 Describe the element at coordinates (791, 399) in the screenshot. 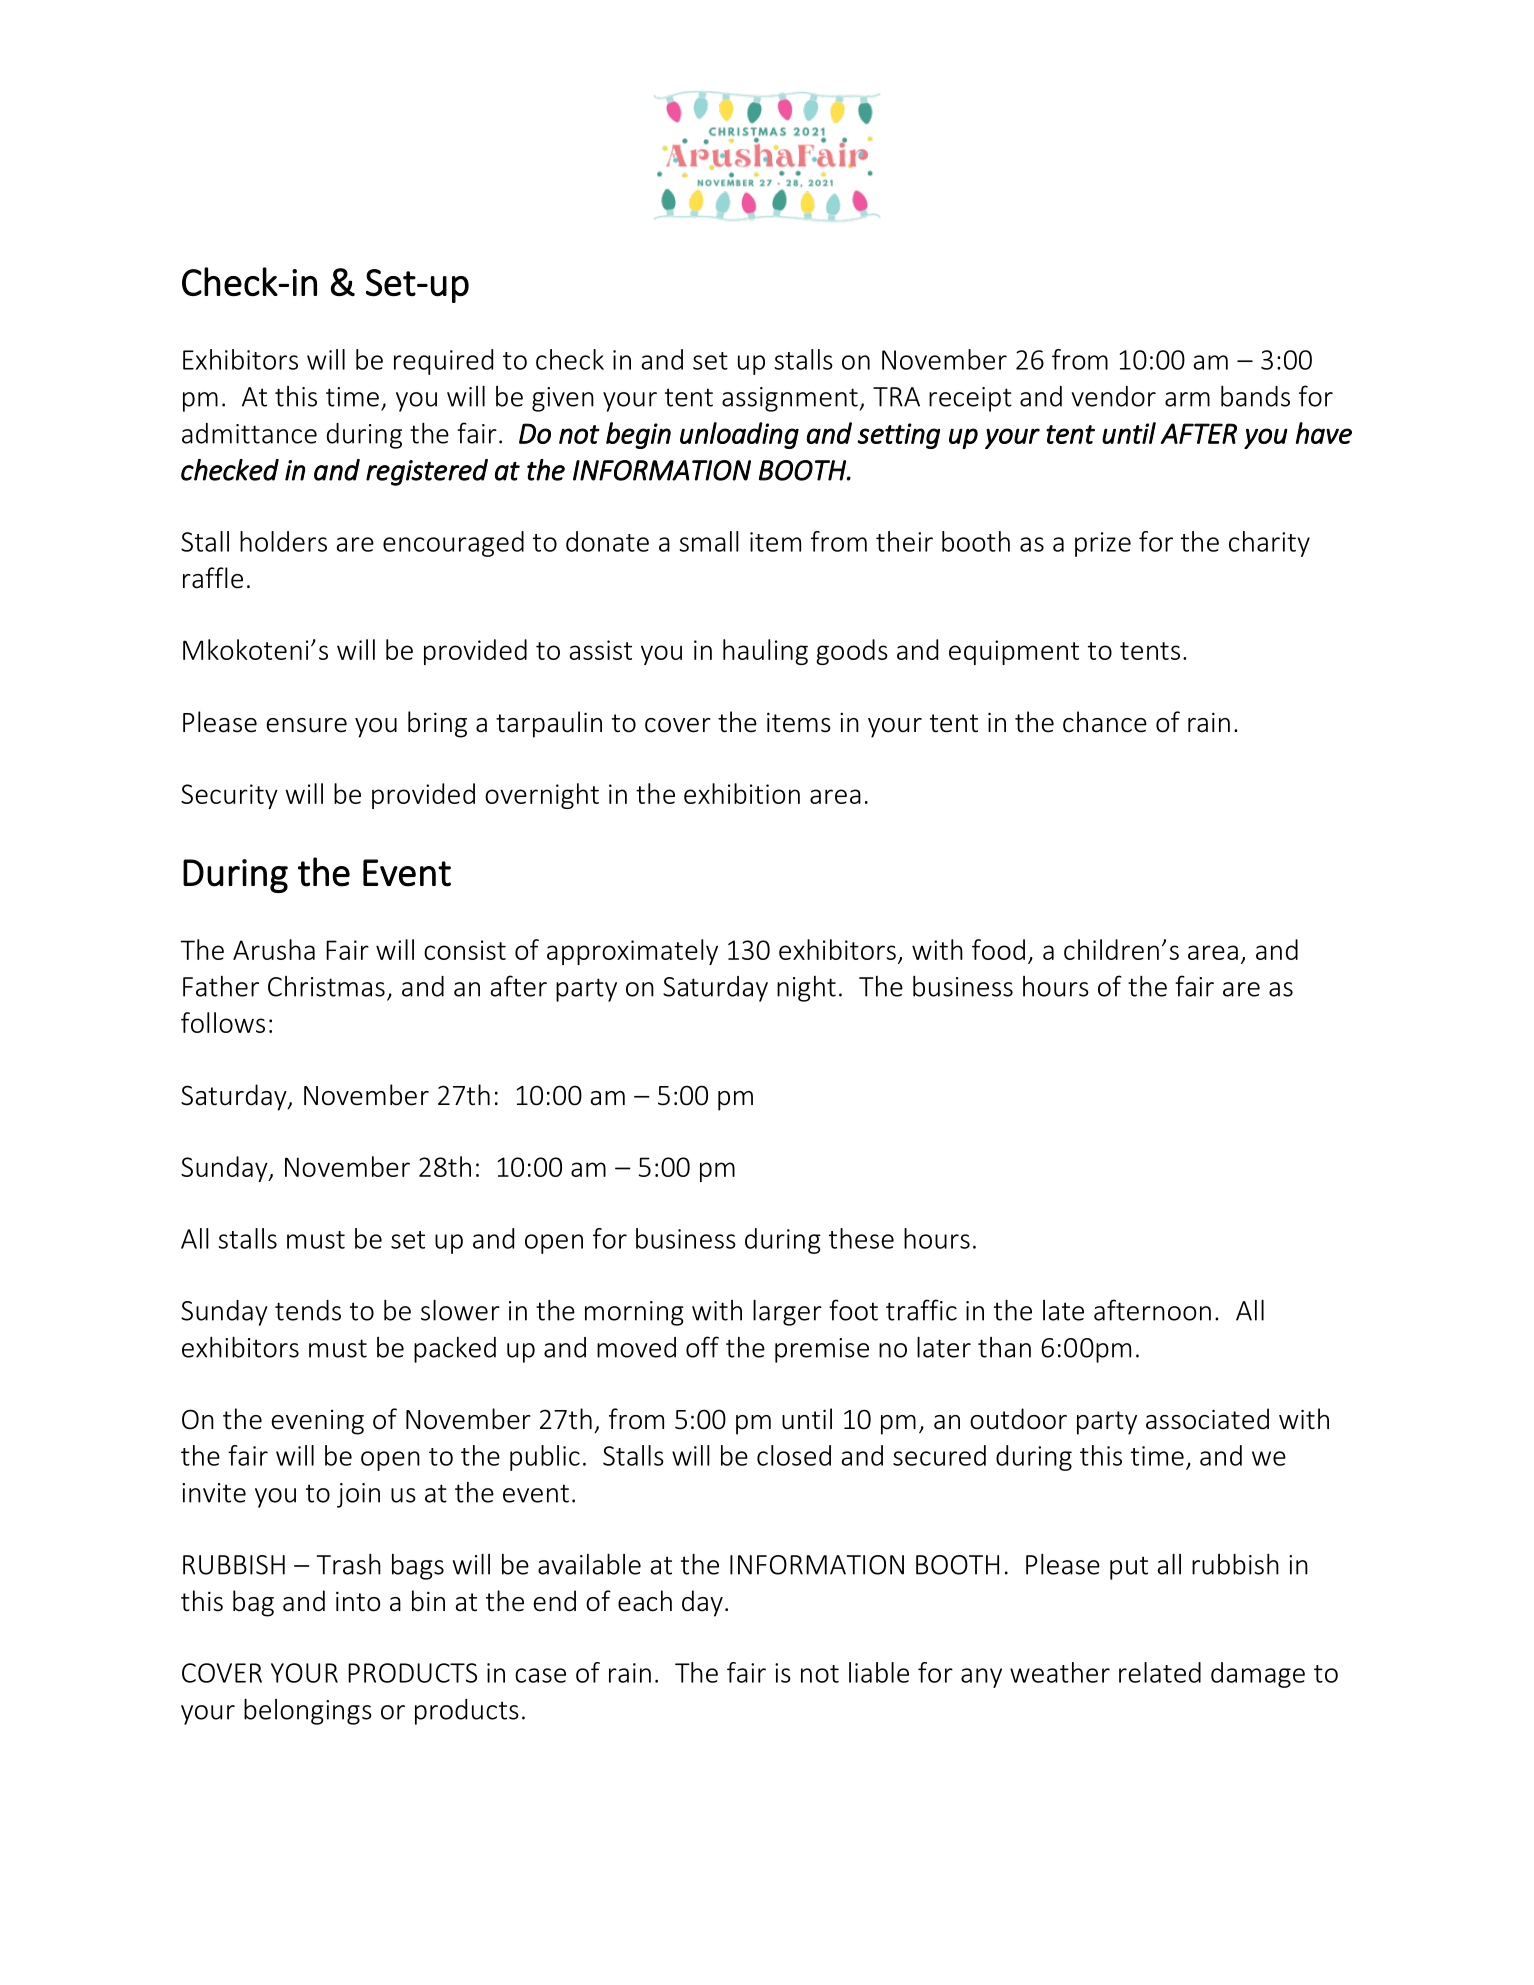

I see `assignment` at that location.
